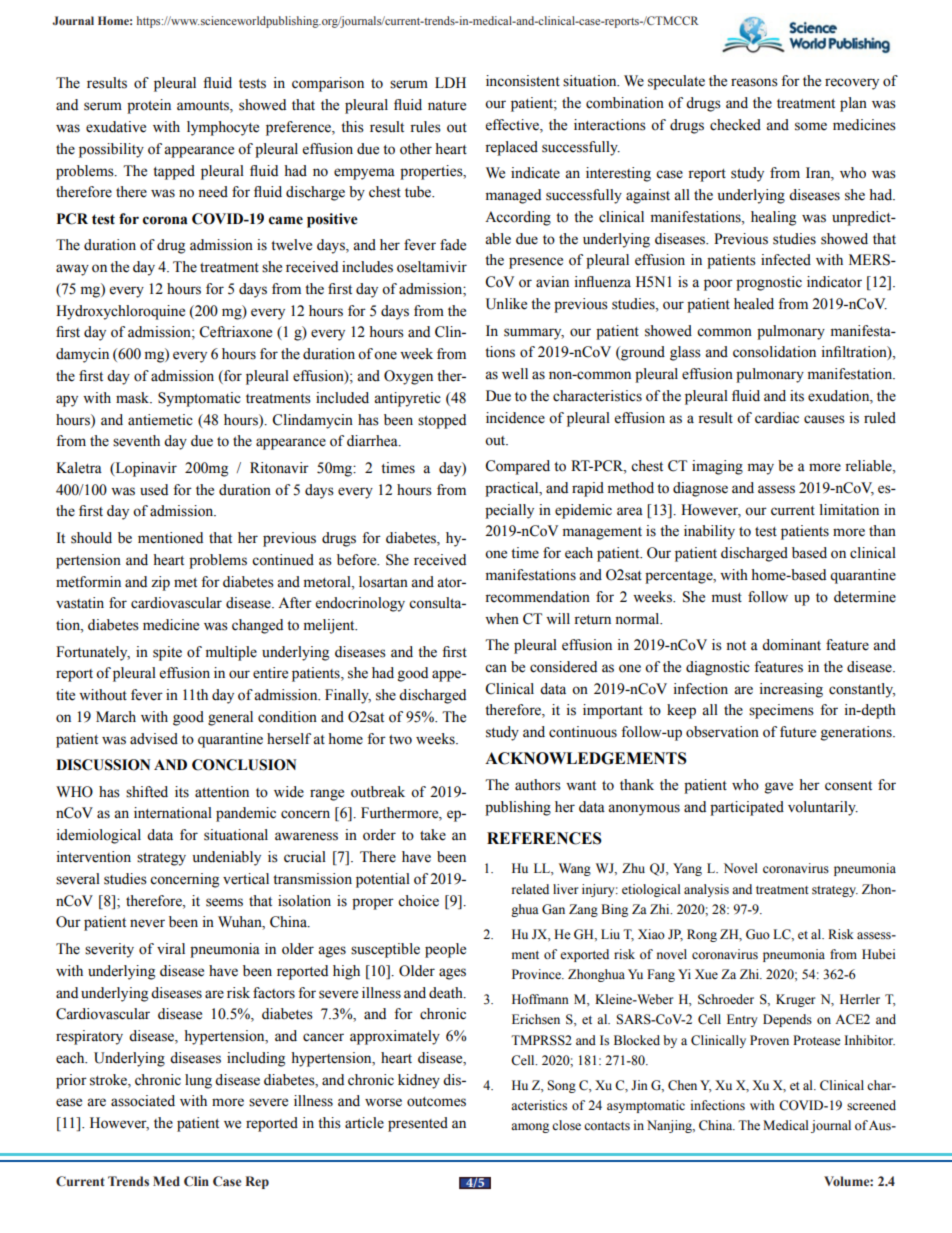  I want to click on nature, so click(447, 106).
